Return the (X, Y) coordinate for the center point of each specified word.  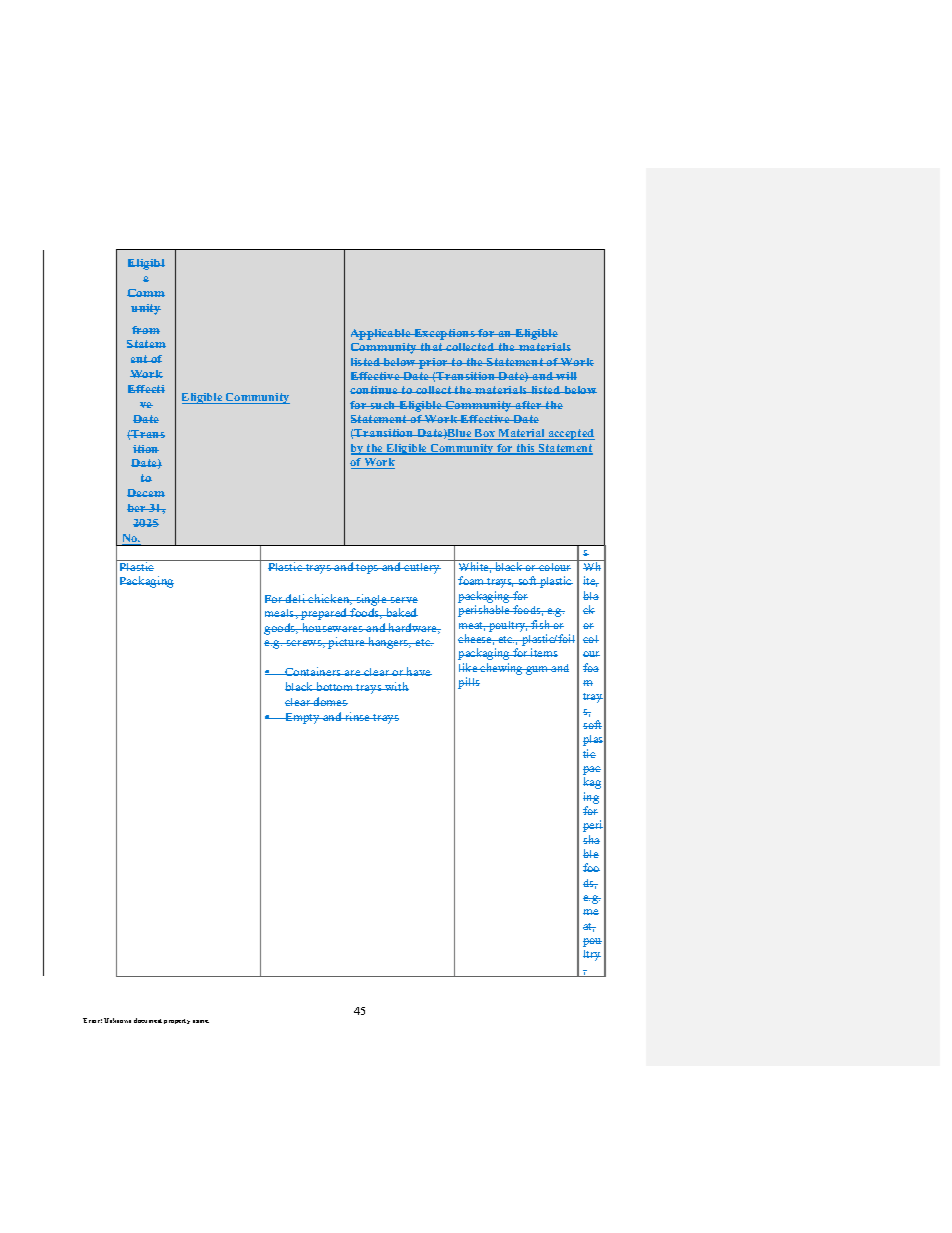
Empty (302, 718)
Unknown (117, 1020)
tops (368, 569)
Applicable (382, 334)
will (566, 376)
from (146, 330)
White (475, 567)
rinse (358, 716)
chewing (502, 669)
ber (137, 508)
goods (281, 629)
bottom (335, 686)
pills (469, 683)
